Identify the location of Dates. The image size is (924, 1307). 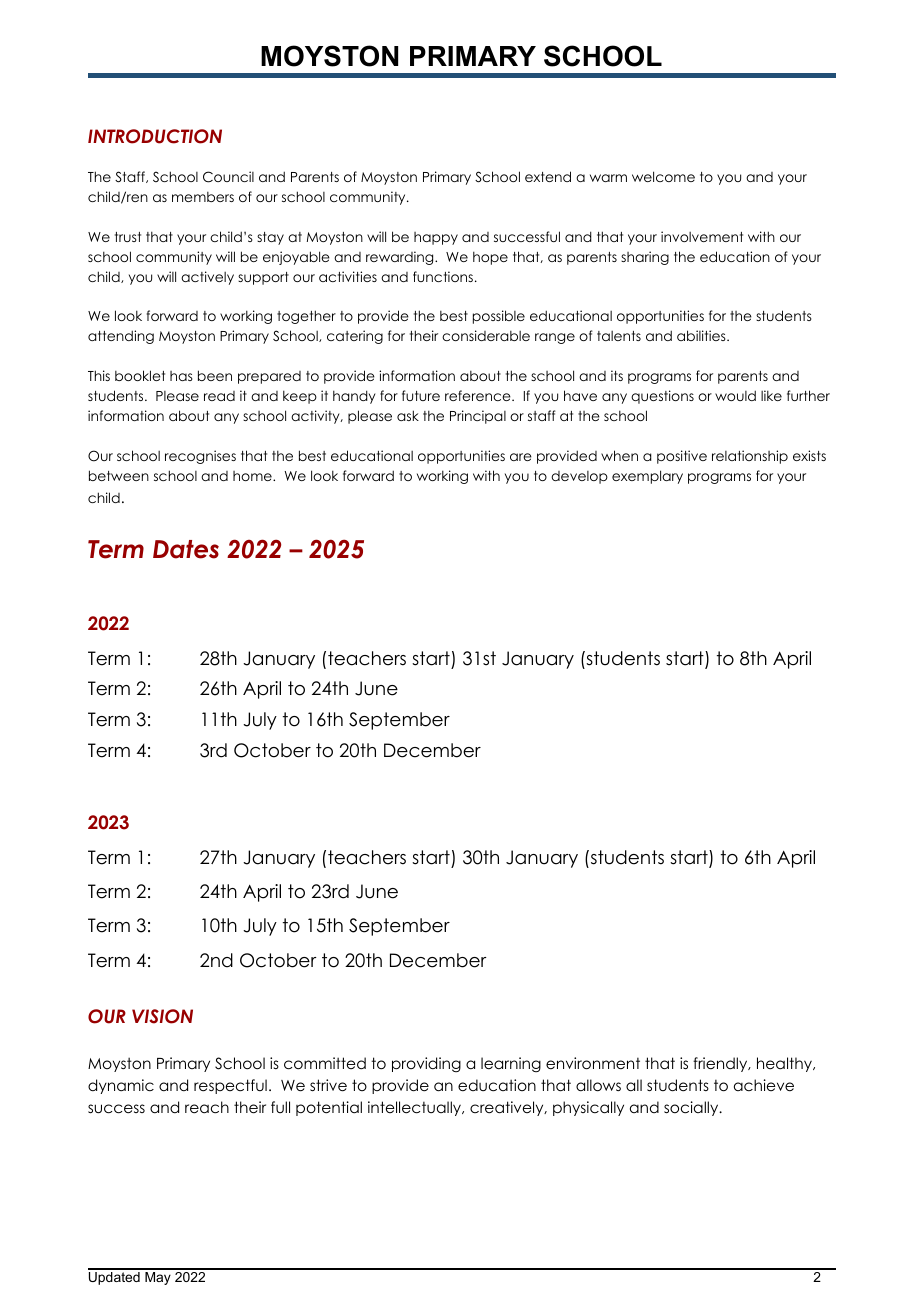
(186, 549).
